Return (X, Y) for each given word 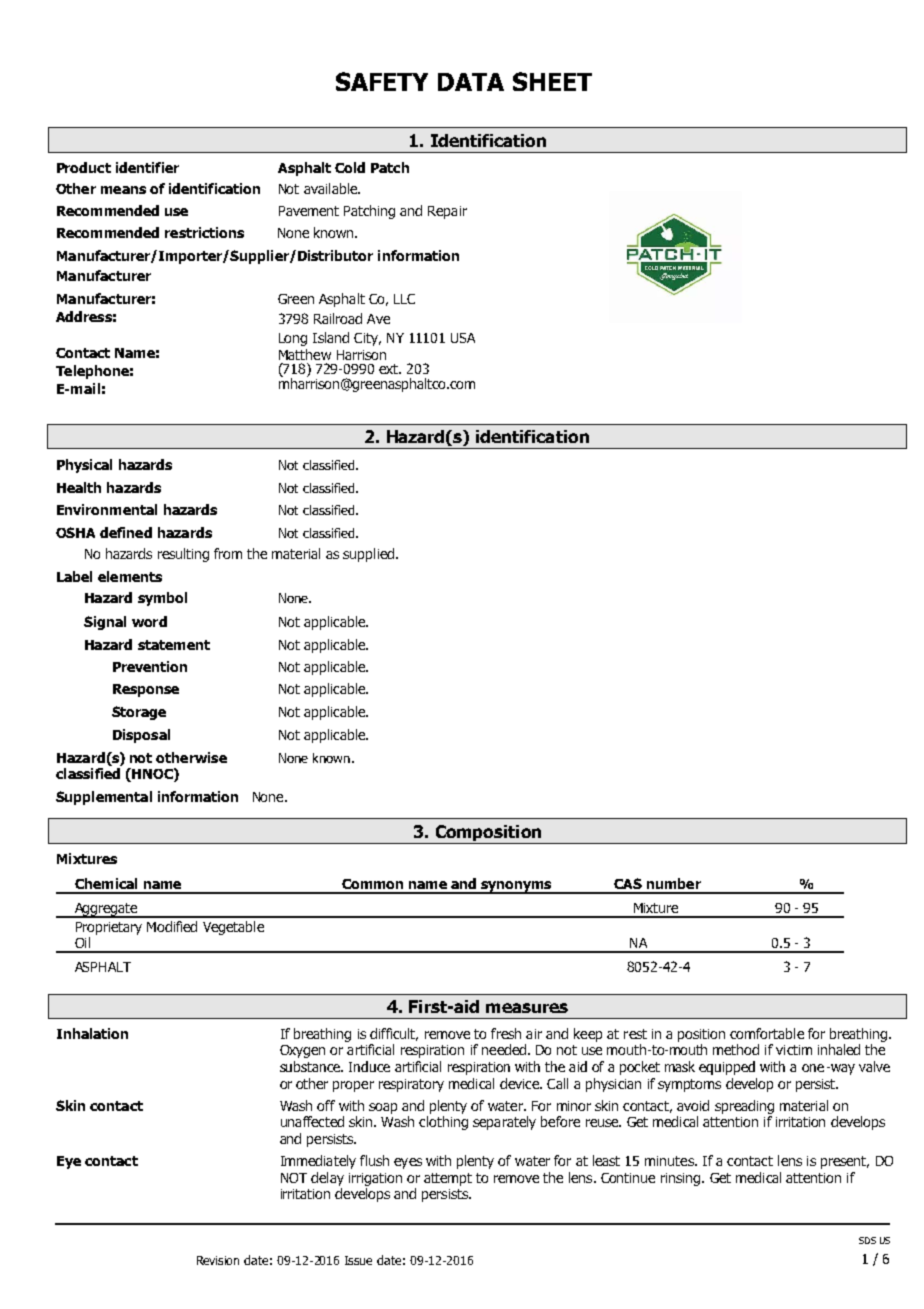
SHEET (552, 81)
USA (463, 338)
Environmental (107, 509)
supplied (368, 555)
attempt (448, 1179)
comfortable (767, 1033)
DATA (471, 82)
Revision (218, 1260)
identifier (147, 167)
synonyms (516, 887)
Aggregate (106, 910)
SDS (867, 1240)
